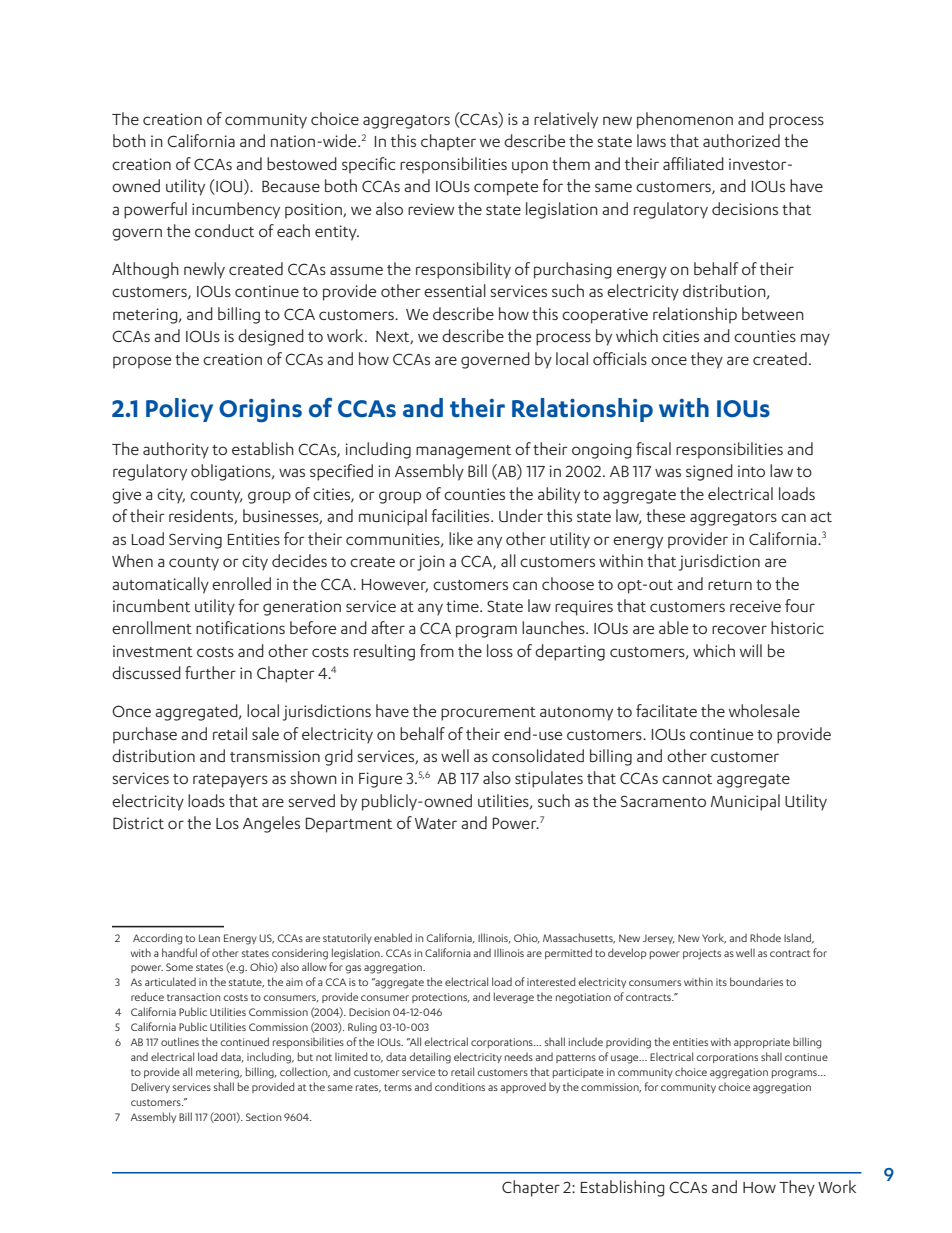  What do you see at coordinates (460, 1086) in the screenshot?
I see `conditions` at bounding box center [460, 1086].
